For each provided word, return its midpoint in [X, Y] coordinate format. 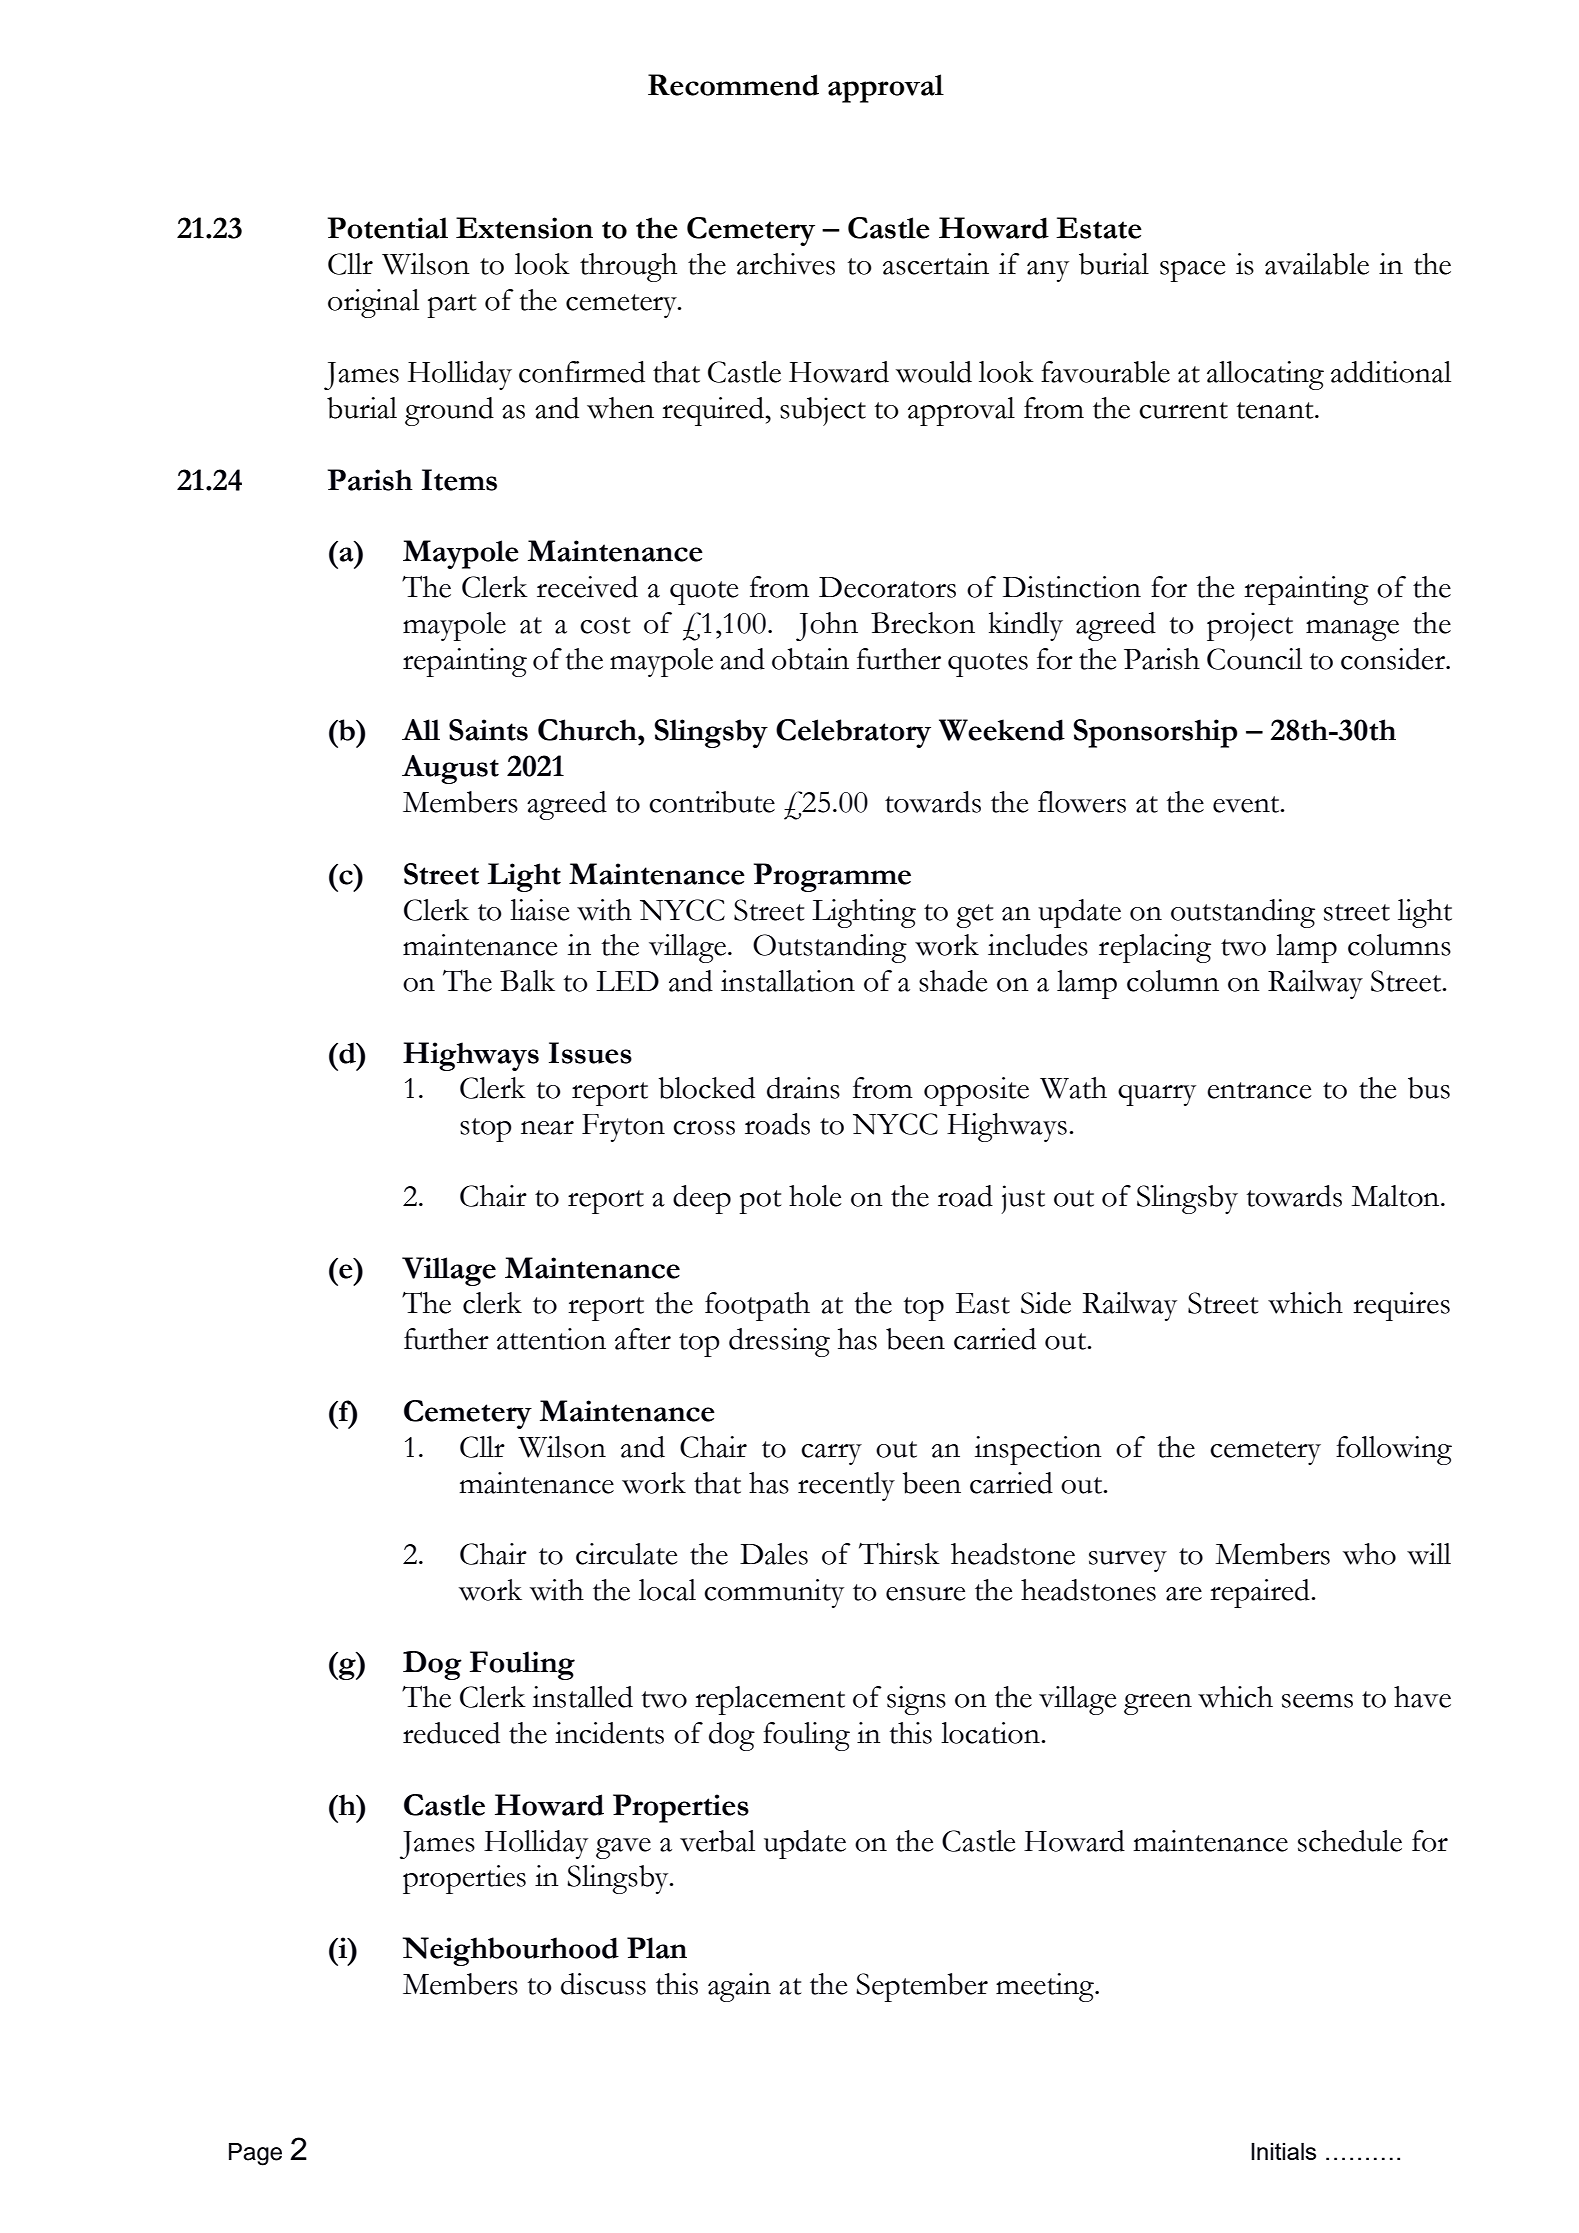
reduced [451, 1733]
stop [486, 1130]
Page [255, 2154]
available [1317, 264]
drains [803, 1088]
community [774, 1593]
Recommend [733, 85]
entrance [1259, 1090]
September [922, 1987]
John [827, 626]
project [1250, 626]
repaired [1261, 1593]
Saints [488, 730]
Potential [388, 228]
